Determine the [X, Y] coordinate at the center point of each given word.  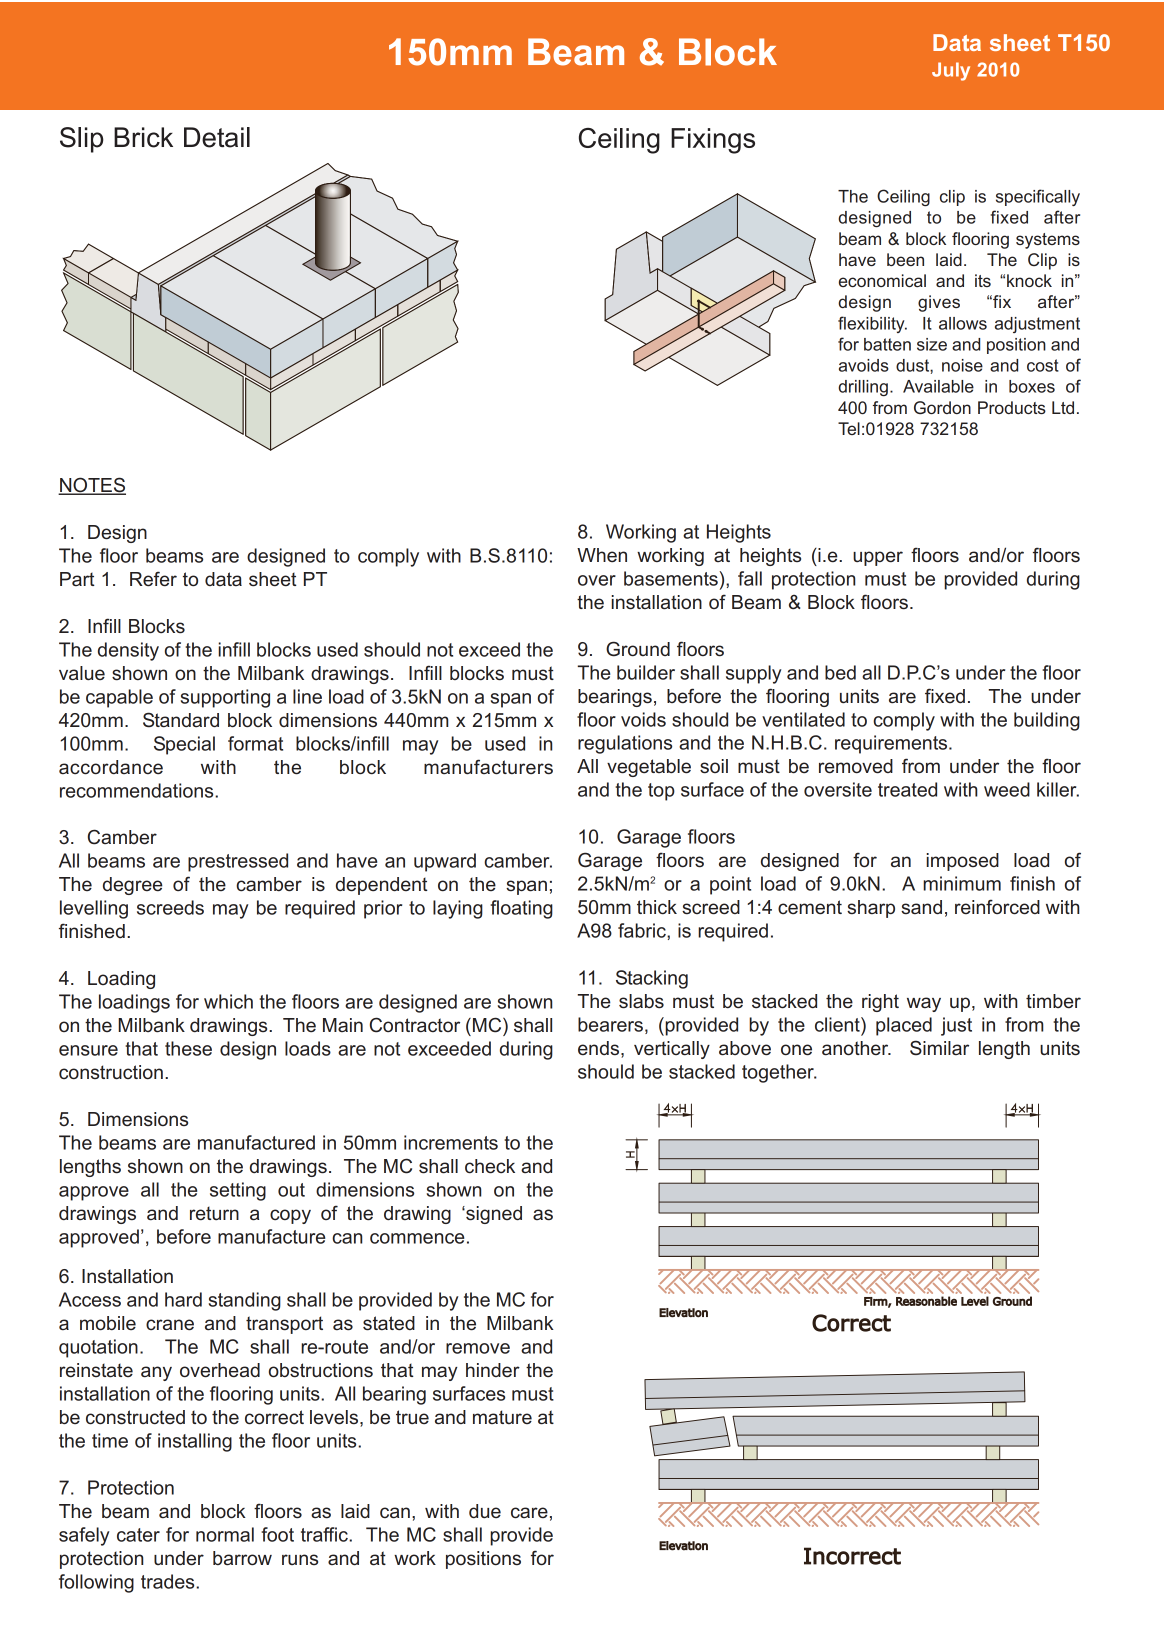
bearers [610, 1024]
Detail [217, 137]
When [602, 555]
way [924, 1004]
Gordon [942, 407]
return [214, 1213]
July [951, 71]
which [228, 1001]
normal [225, 1534]
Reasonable [926, 1301]
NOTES [92, 486]
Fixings [713, 141]
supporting [225, 698]
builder [646, 672]
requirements [892, 744]
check [490, 1166]
